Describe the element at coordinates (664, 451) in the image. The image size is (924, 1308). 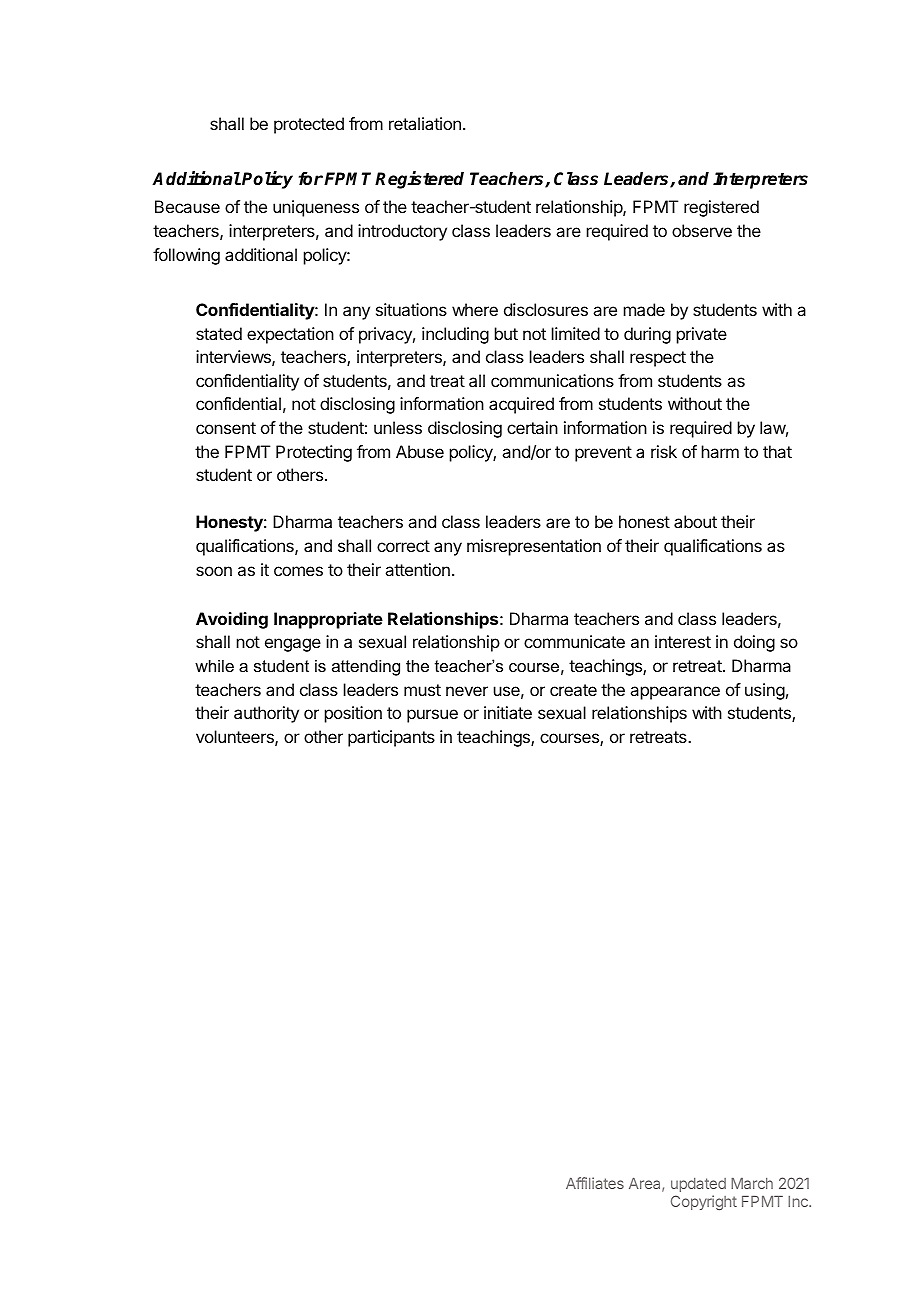
I see `risk` at that location.
